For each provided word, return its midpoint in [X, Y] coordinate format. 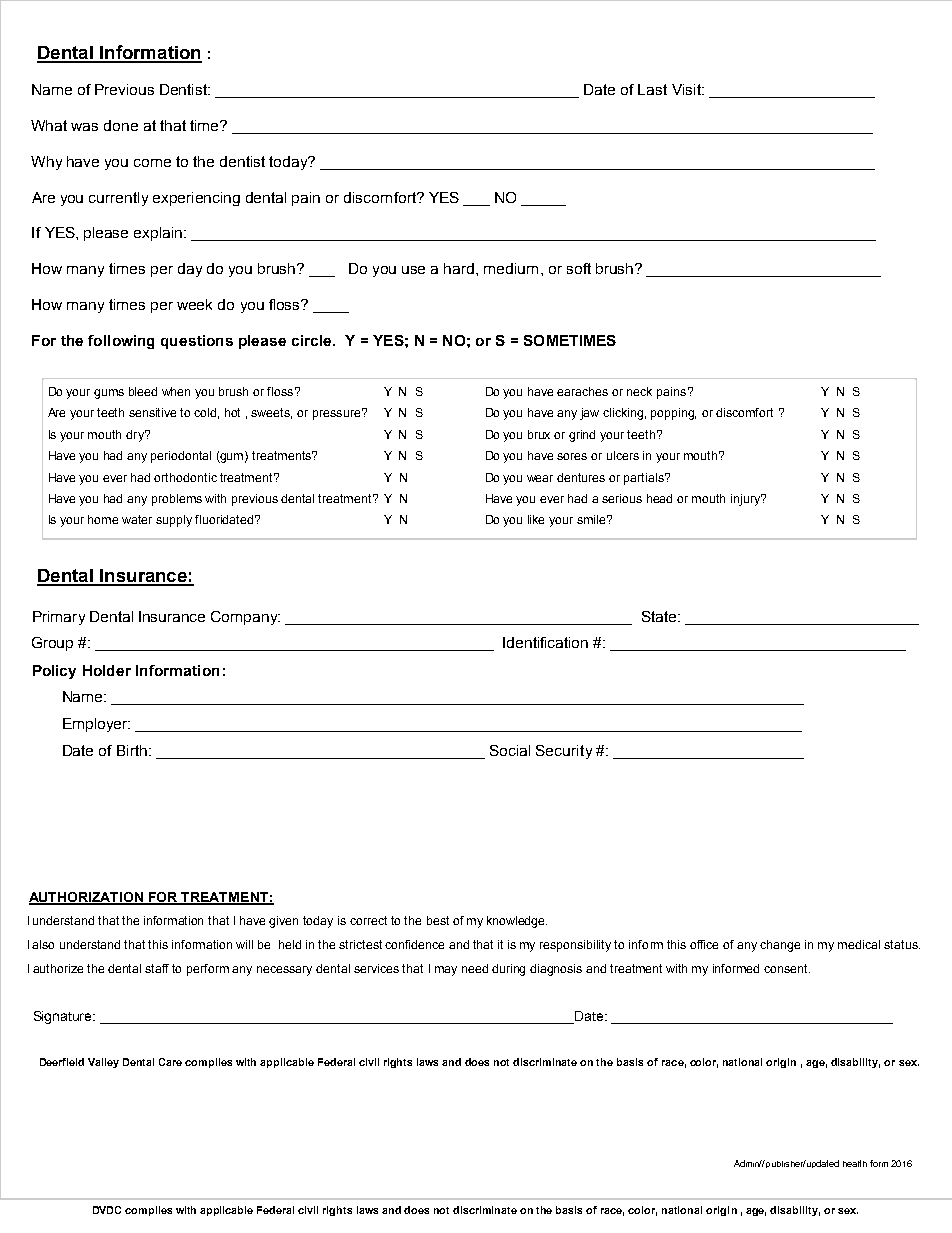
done [121, 125]
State [660, 616]
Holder [107, 670]
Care [170, 1062]
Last [652, 89]
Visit [687, 89]
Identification [545, 642]
